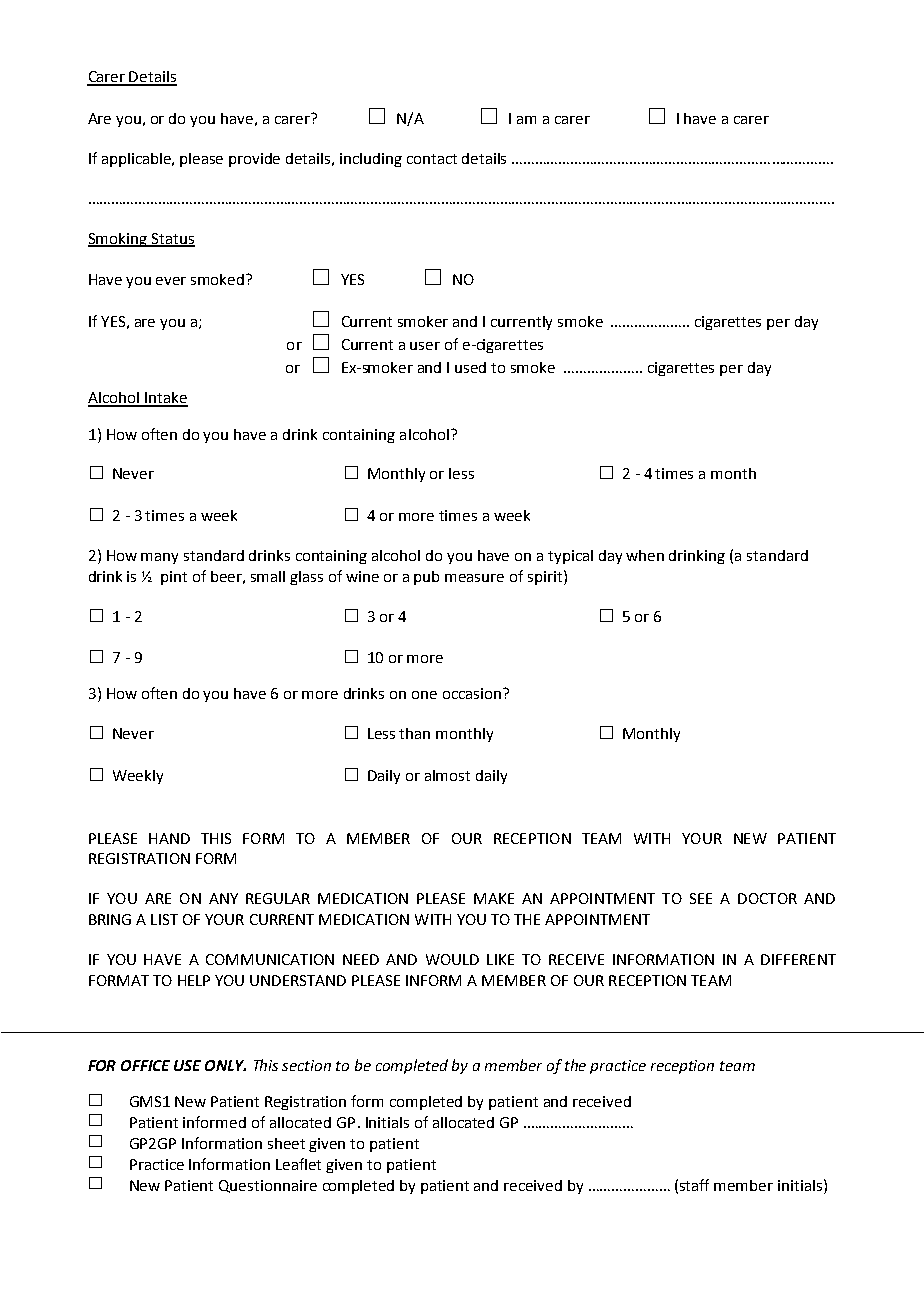 The image size is (924, 1308). I want to click on used, so click(470, 367).
